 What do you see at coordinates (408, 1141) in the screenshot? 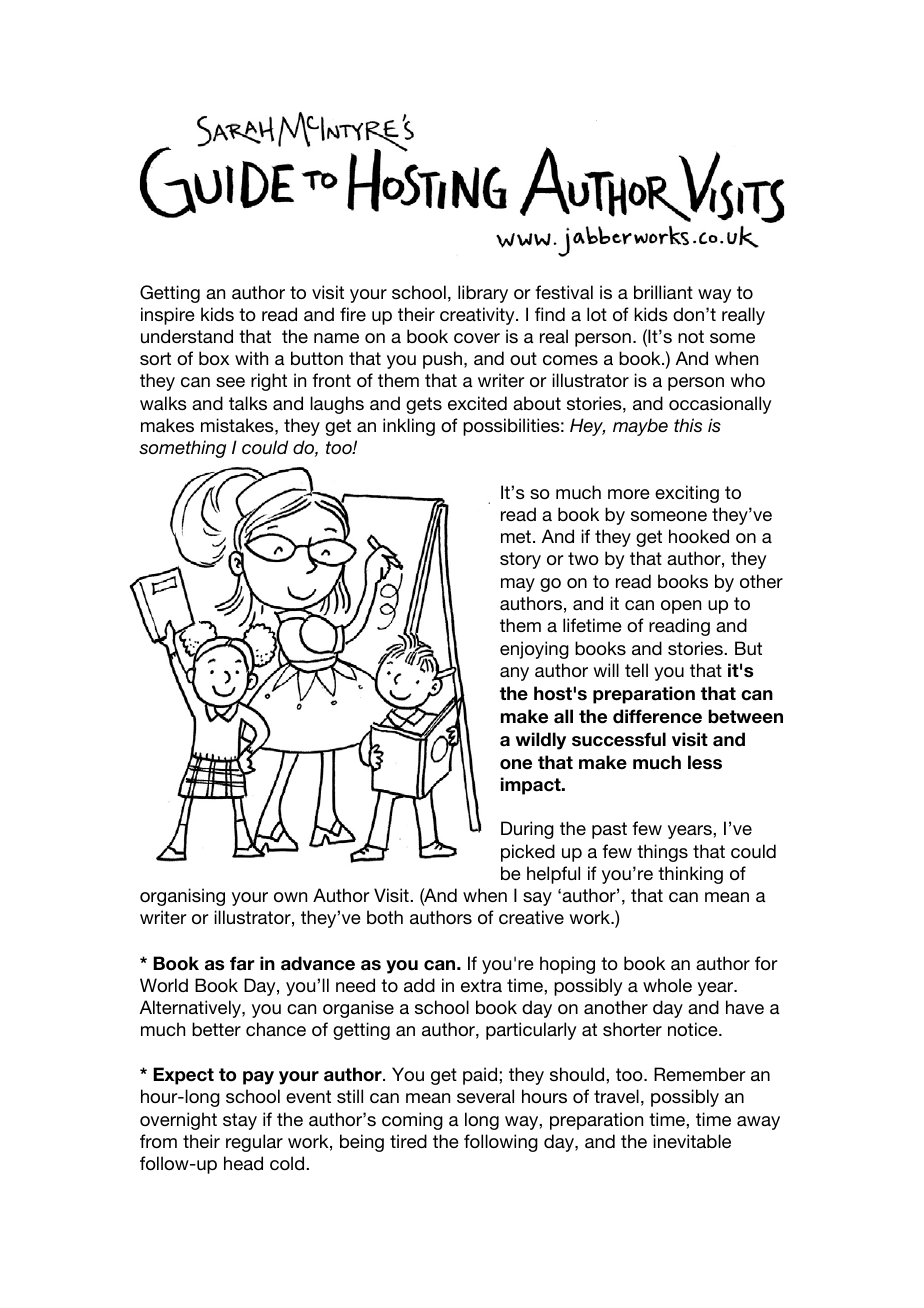
I see `tired` at bounding box center [408, 1141].
